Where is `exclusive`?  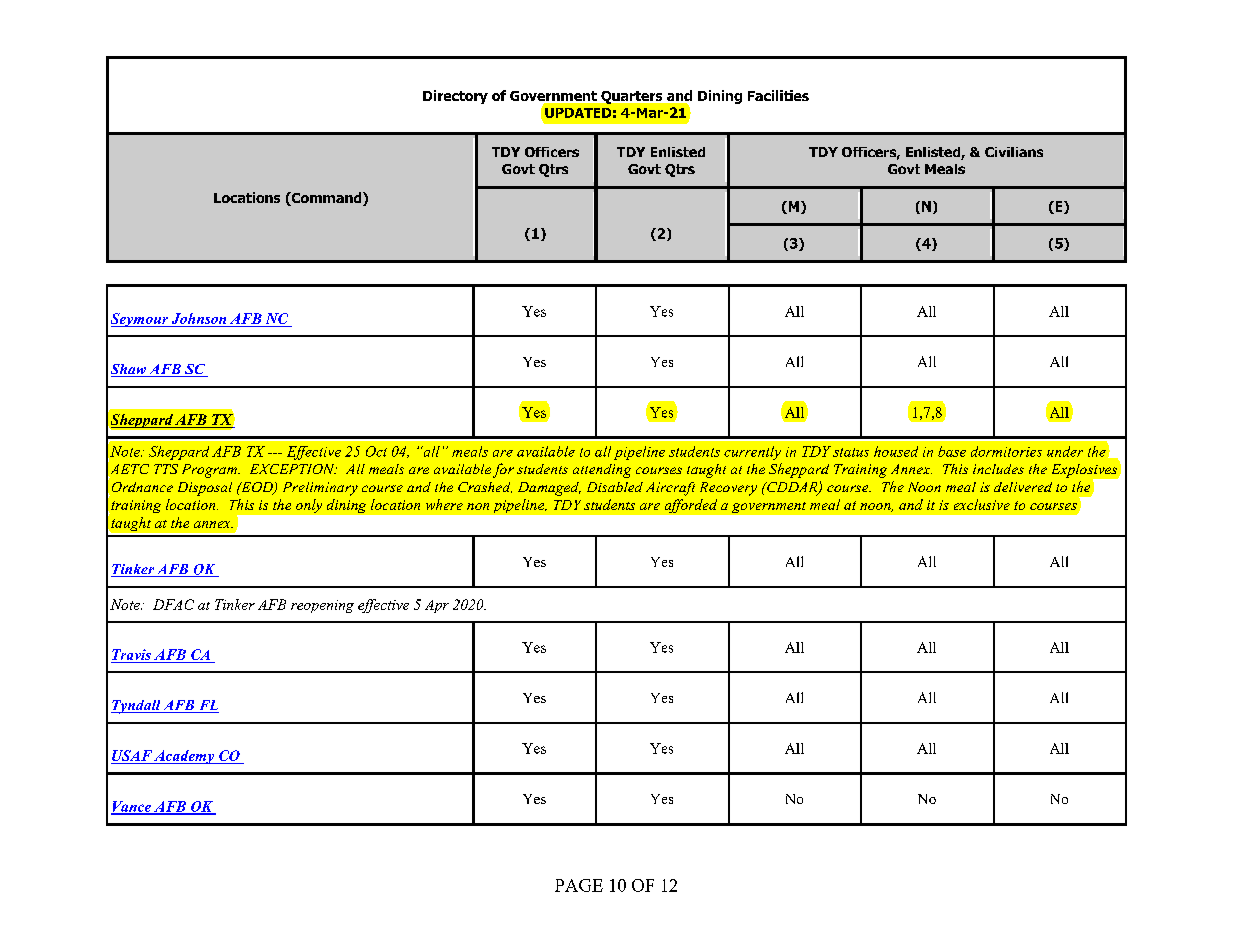
exclusive is located at coordinates (982, 504).
